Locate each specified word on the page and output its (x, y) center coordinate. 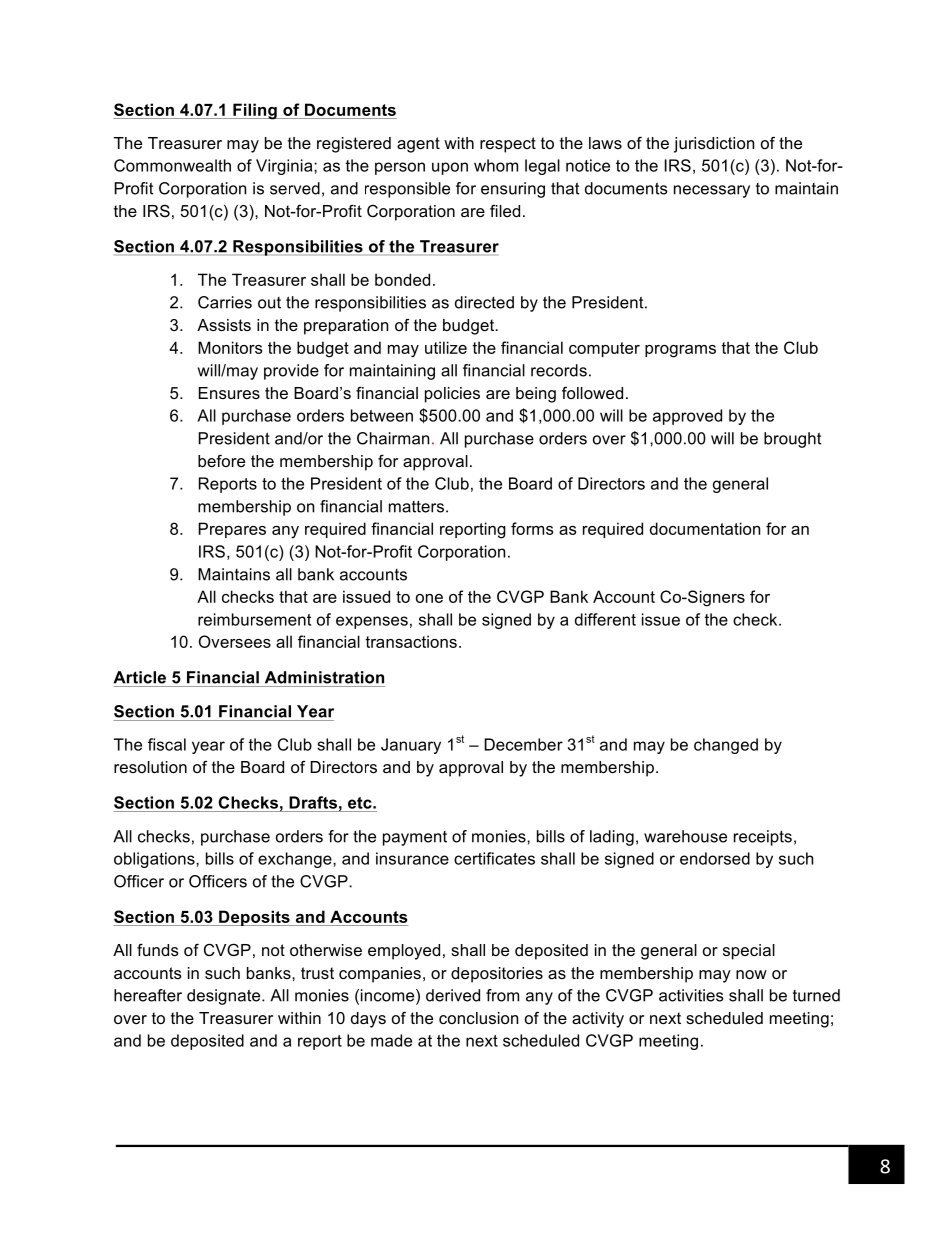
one (429, 598)
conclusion (478, 1018)
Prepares (232, 530)
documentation (705, 528)
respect (508, 145)
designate (225, 997)
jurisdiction (714, 145)
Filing (255, 111)
